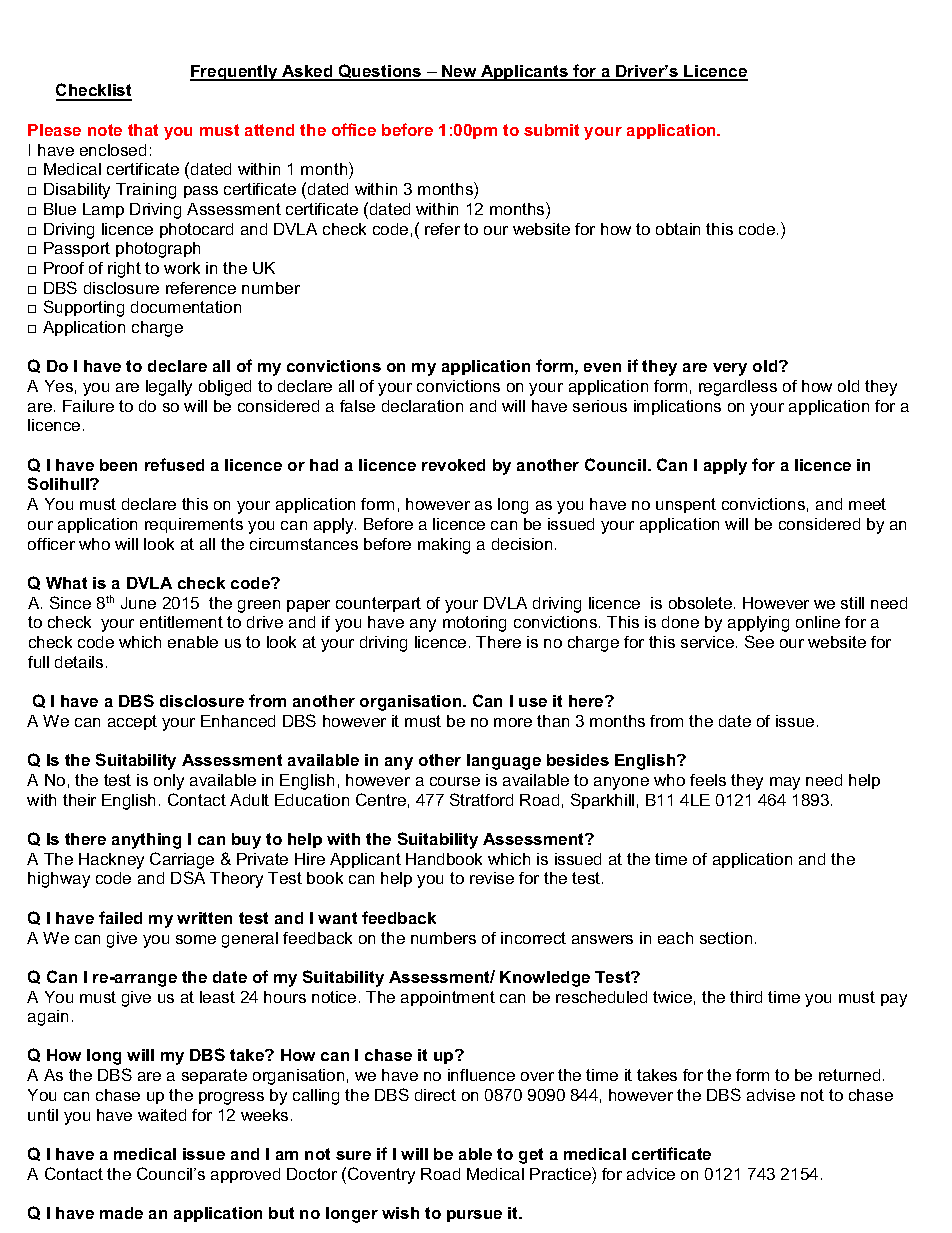 The height and width of the document is (1233, 952). Describe the element at coordinates (459, 72) in the document. I see `New` at that location.
